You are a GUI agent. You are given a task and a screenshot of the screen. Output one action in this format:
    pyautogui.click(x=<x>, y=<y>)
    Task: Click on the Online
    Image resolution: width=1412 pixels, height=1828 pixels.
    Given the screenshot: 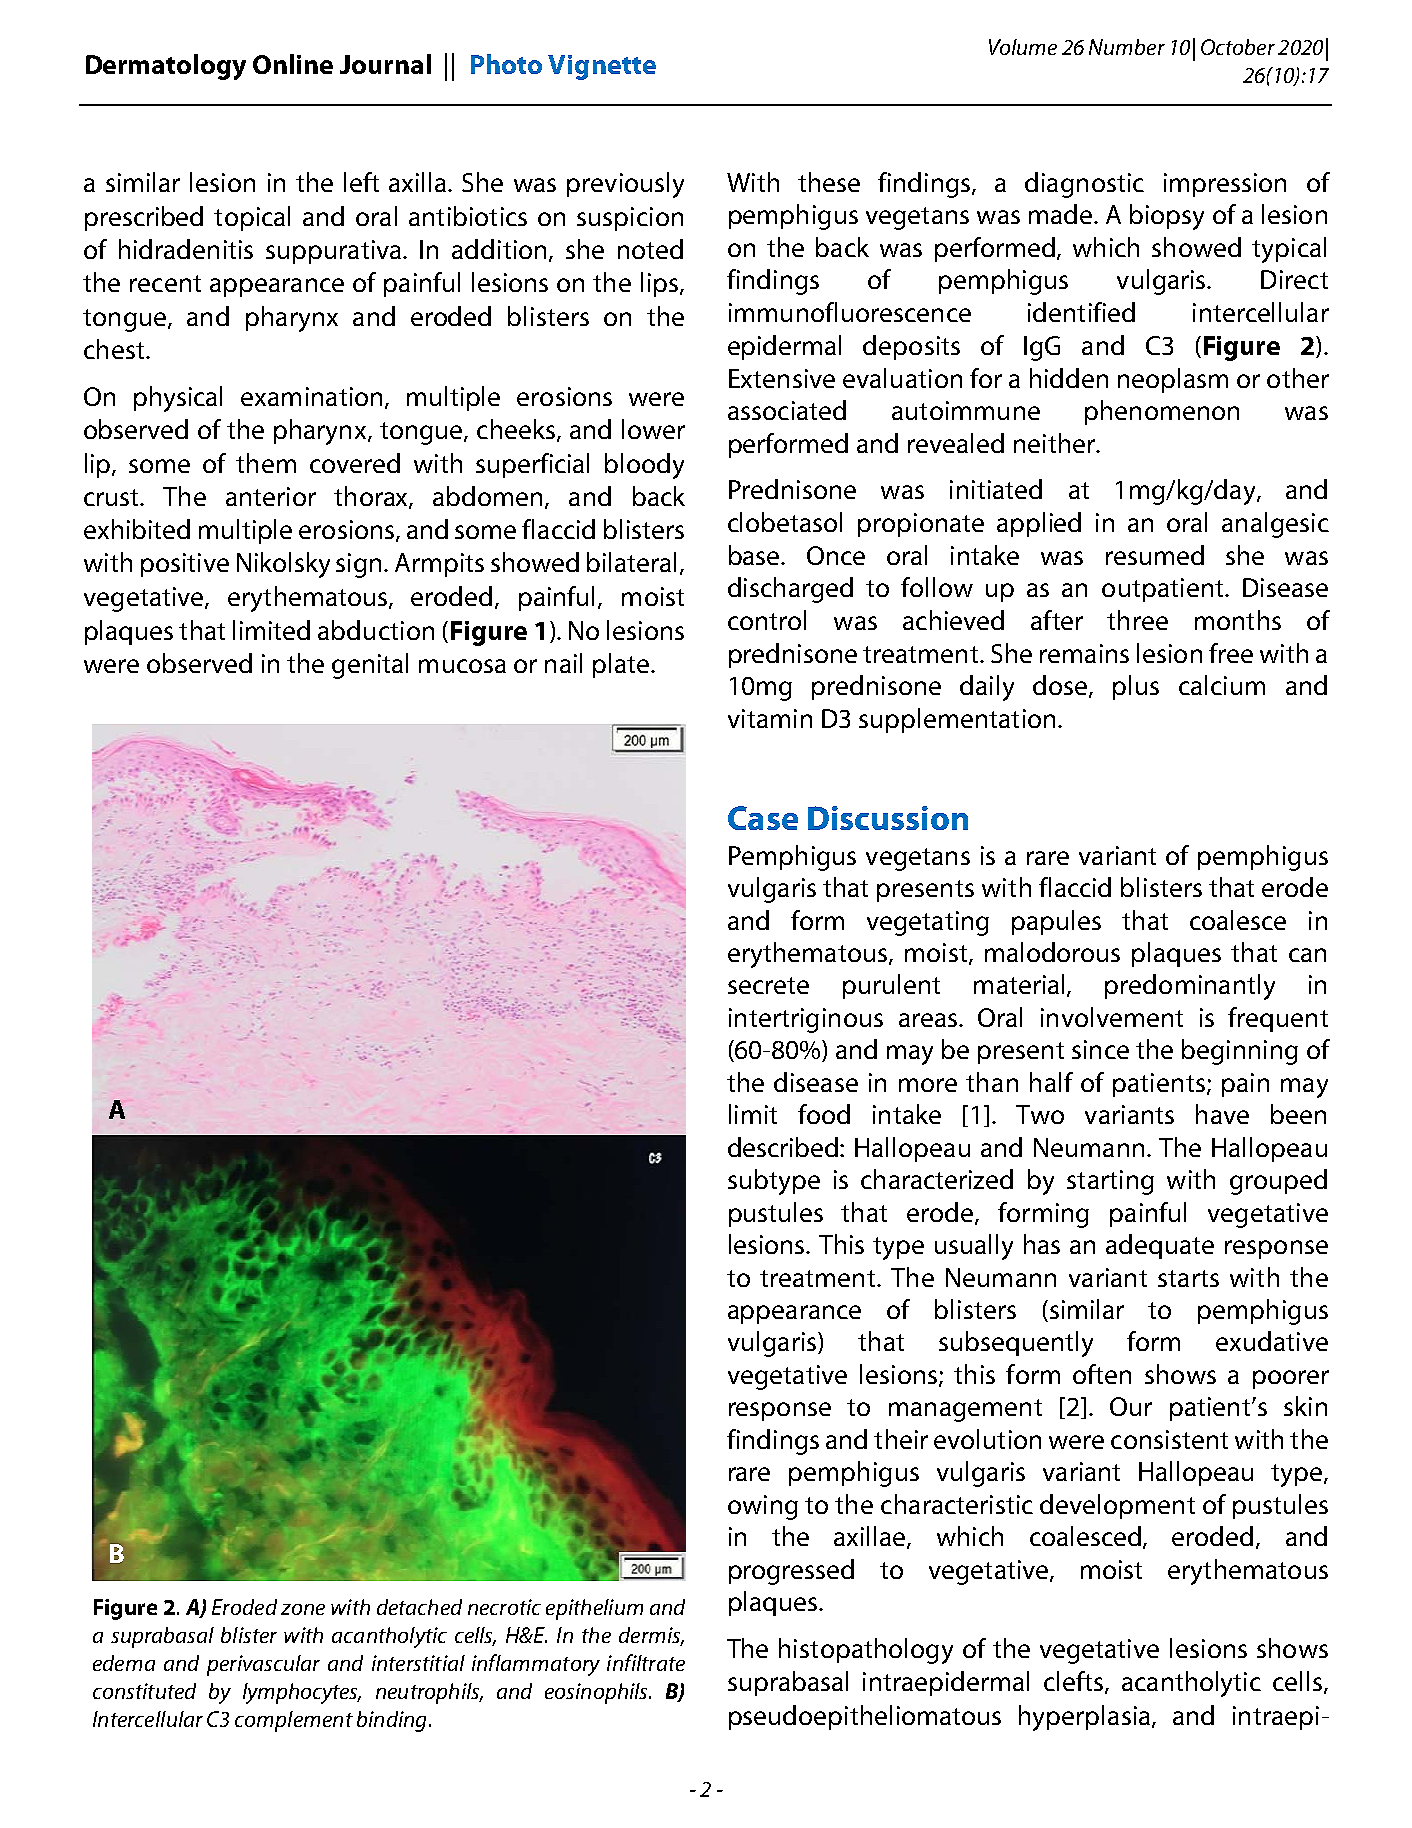 What is the action you would take?
    pyautogui.click(x=293, y=64)
